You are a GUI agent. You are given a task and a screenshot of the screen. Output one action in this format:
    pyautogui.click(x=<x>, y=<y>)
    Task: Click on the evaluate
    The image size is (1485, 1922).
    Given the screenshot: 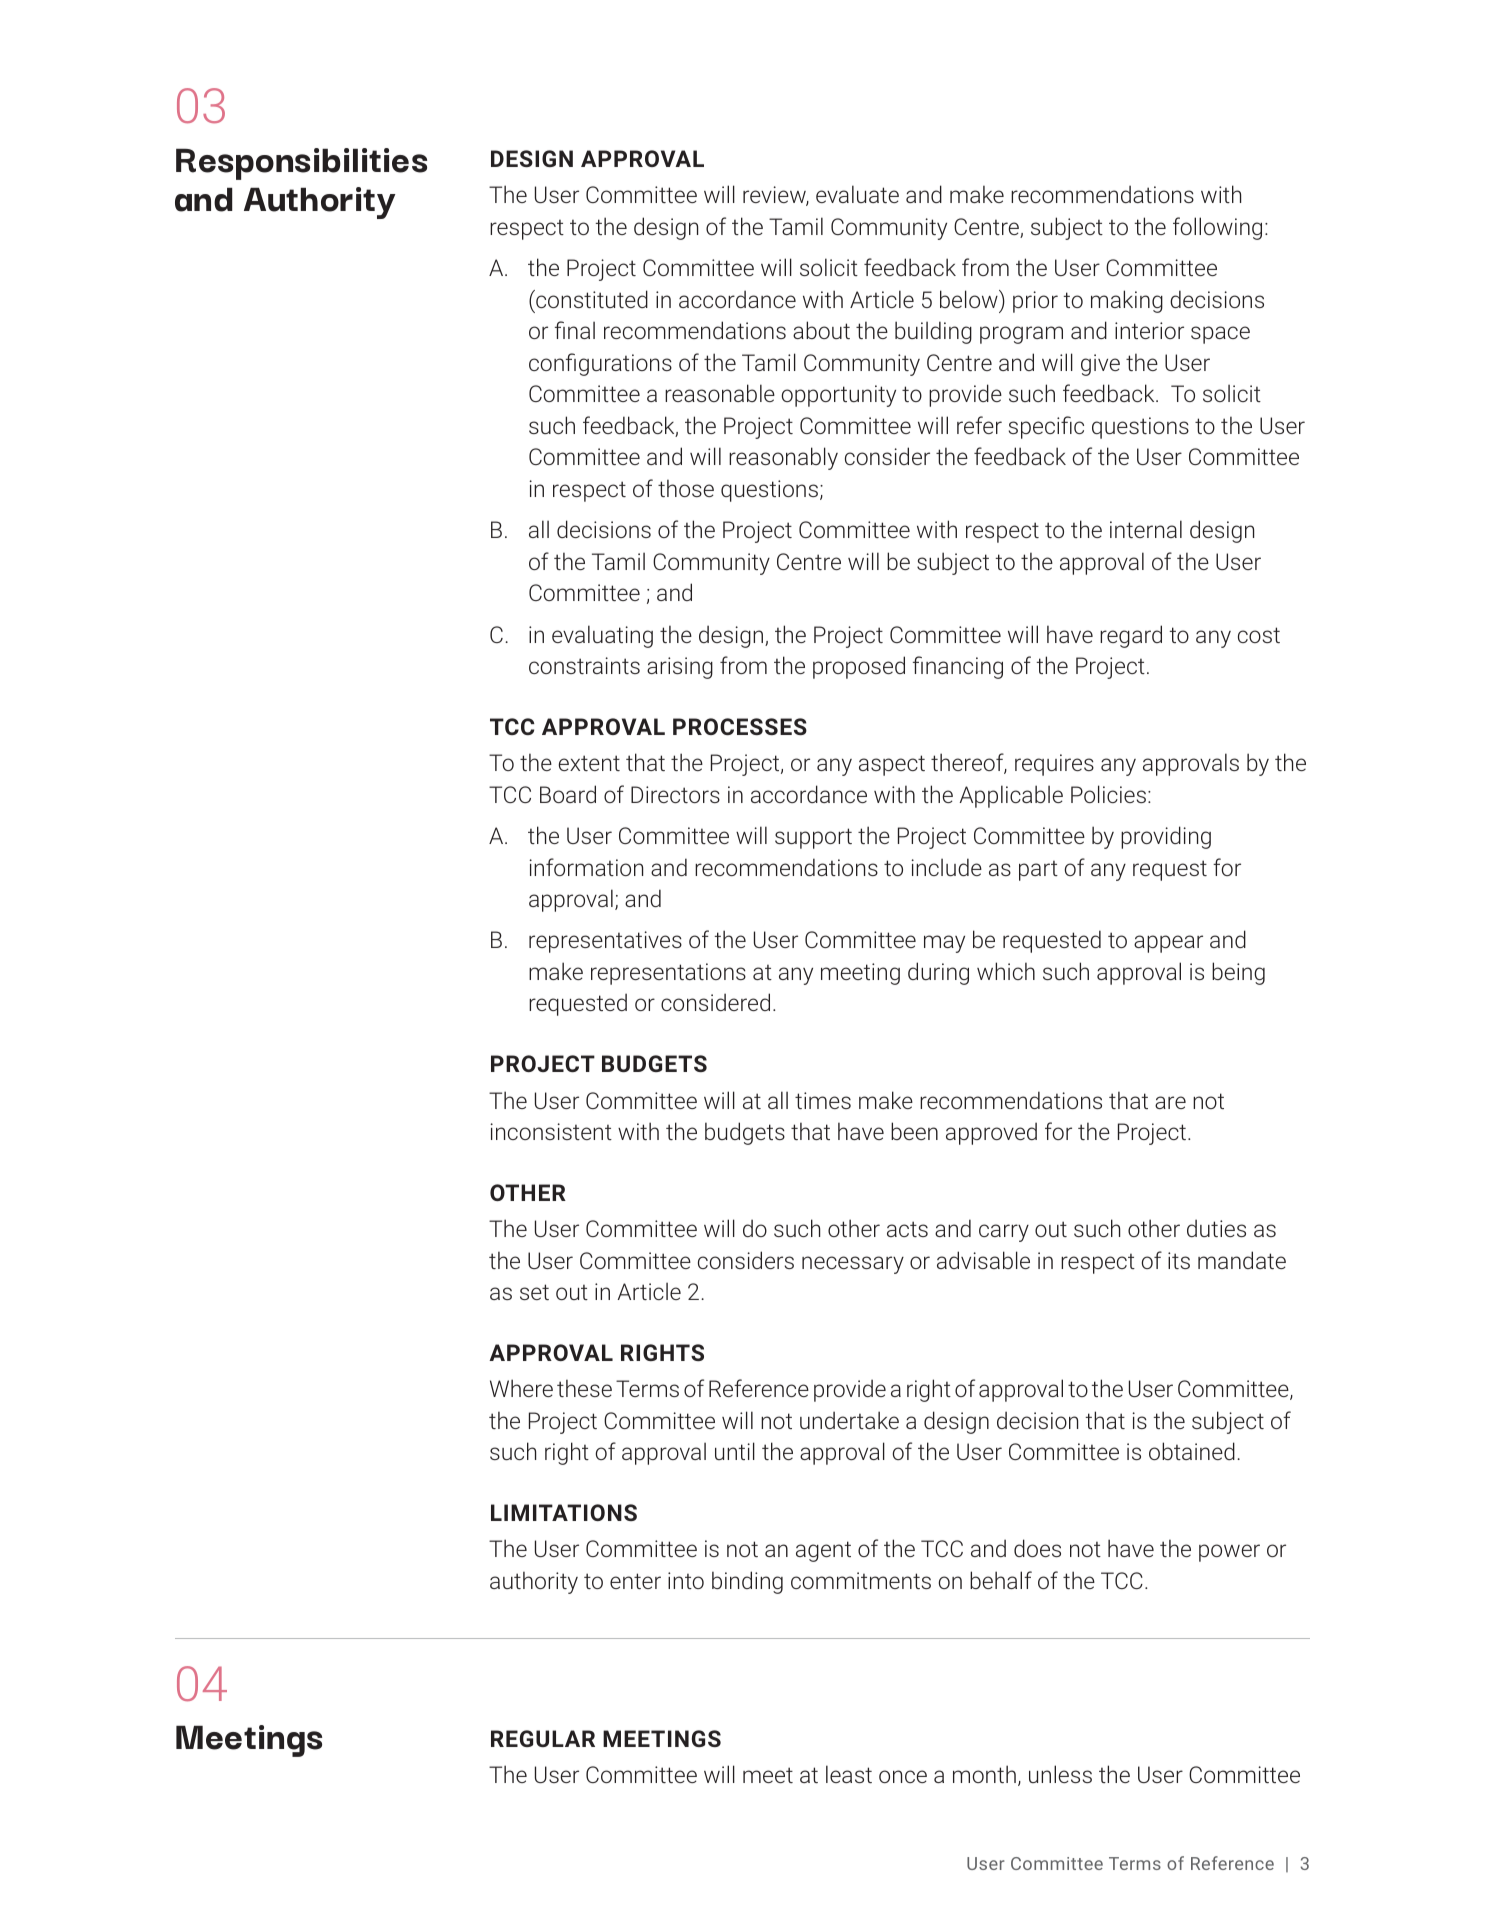 What is the action you would take?
    pyautogui.click(x=857, y=194)
